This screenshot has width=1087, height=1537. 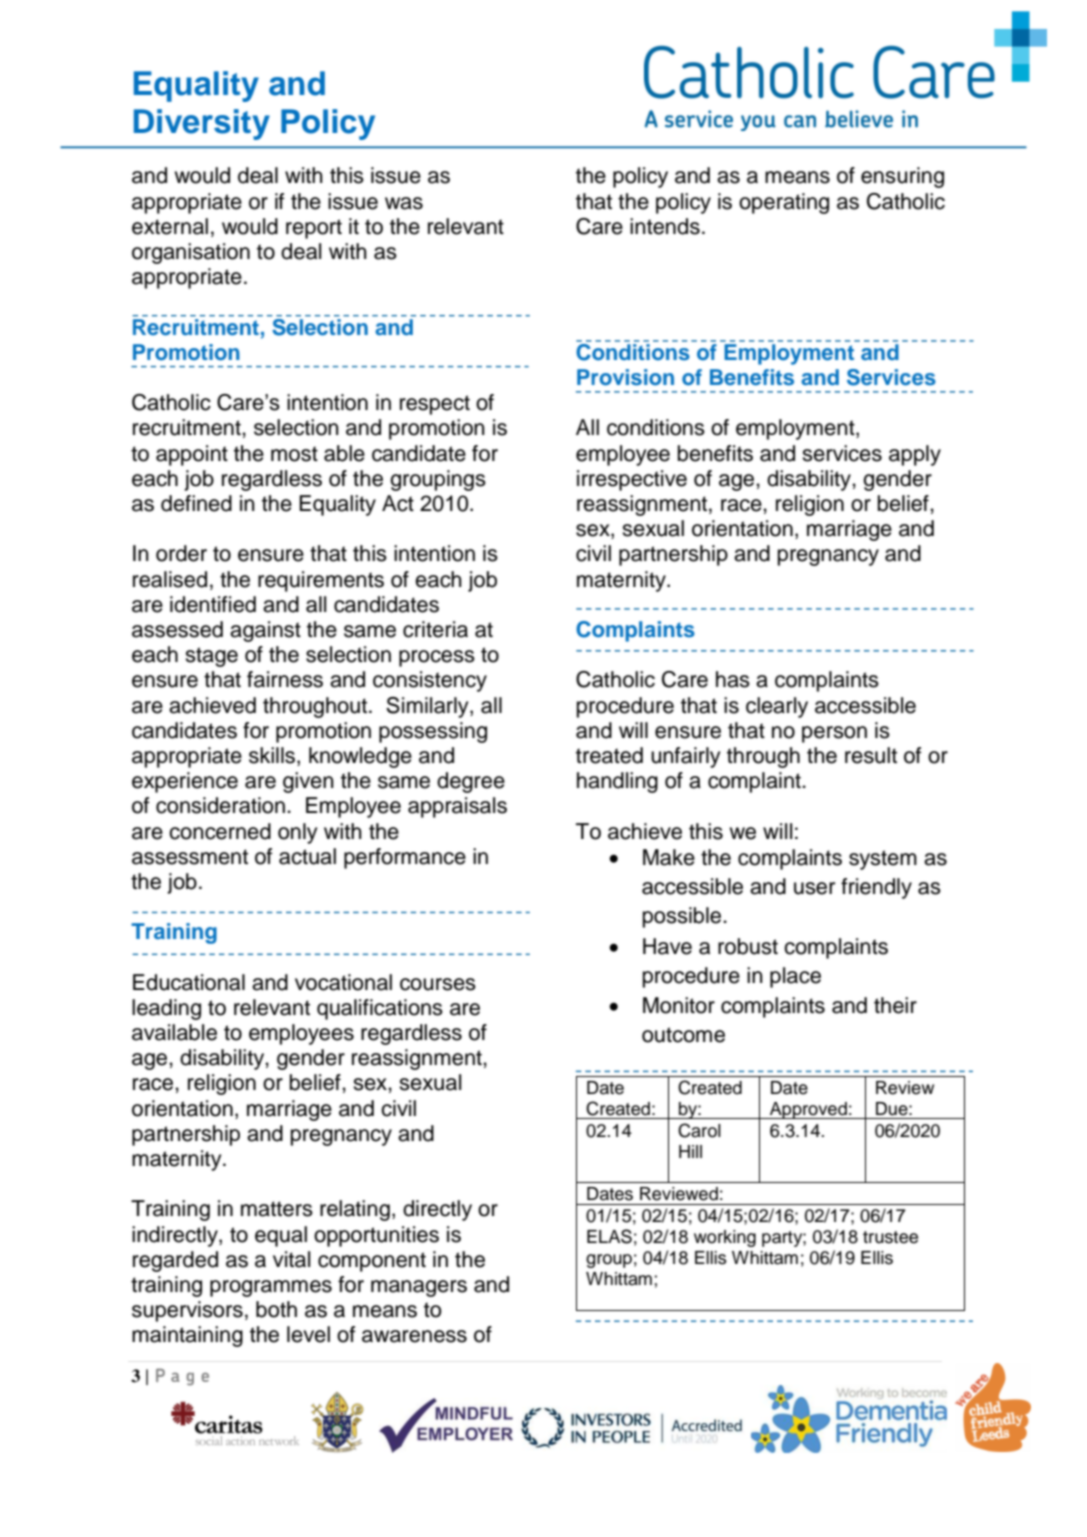 I want to click on criteria, so click(x=435, y=629).
